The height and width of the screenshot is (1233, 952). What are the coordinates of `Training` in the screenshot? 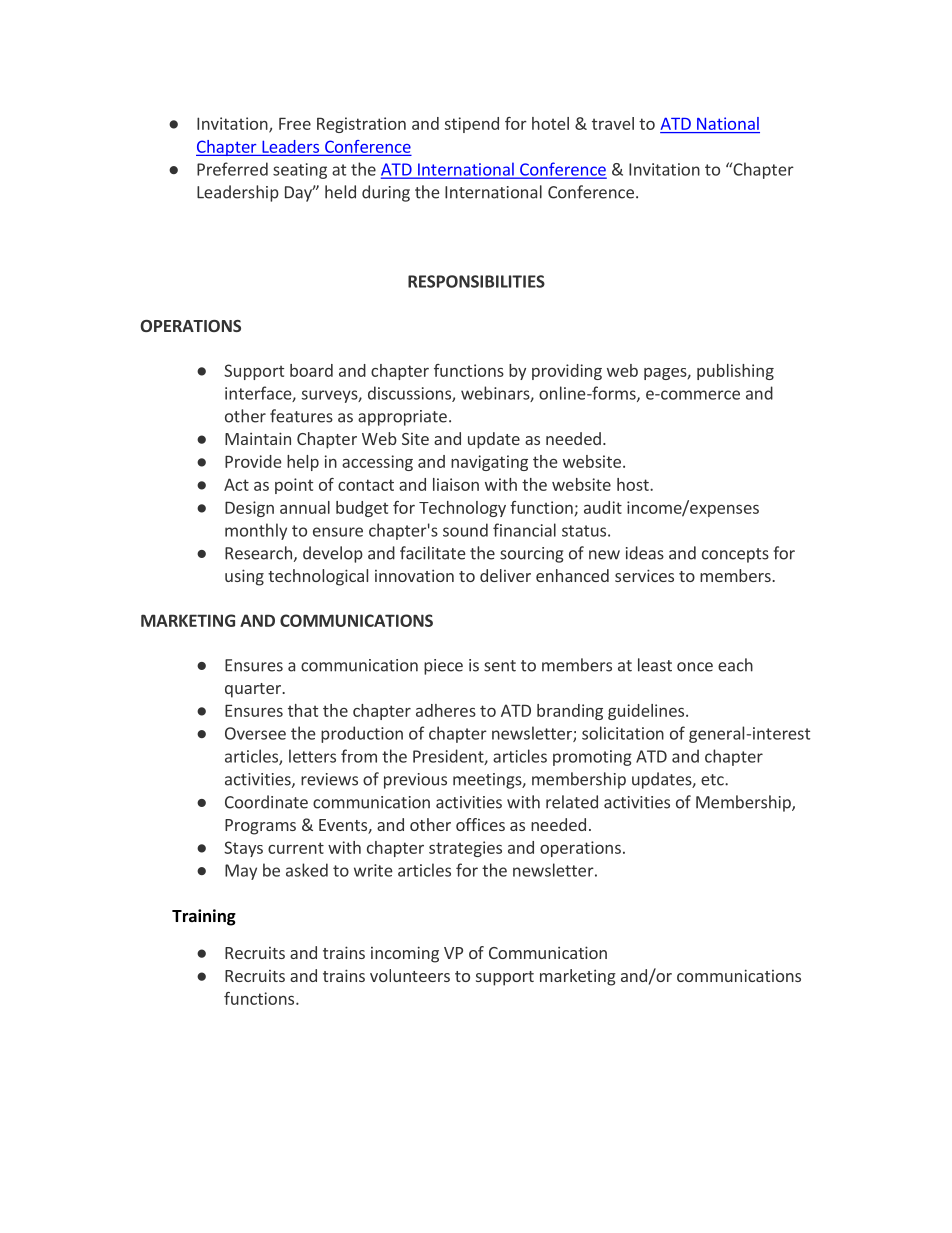 It's located at (204, 917).
